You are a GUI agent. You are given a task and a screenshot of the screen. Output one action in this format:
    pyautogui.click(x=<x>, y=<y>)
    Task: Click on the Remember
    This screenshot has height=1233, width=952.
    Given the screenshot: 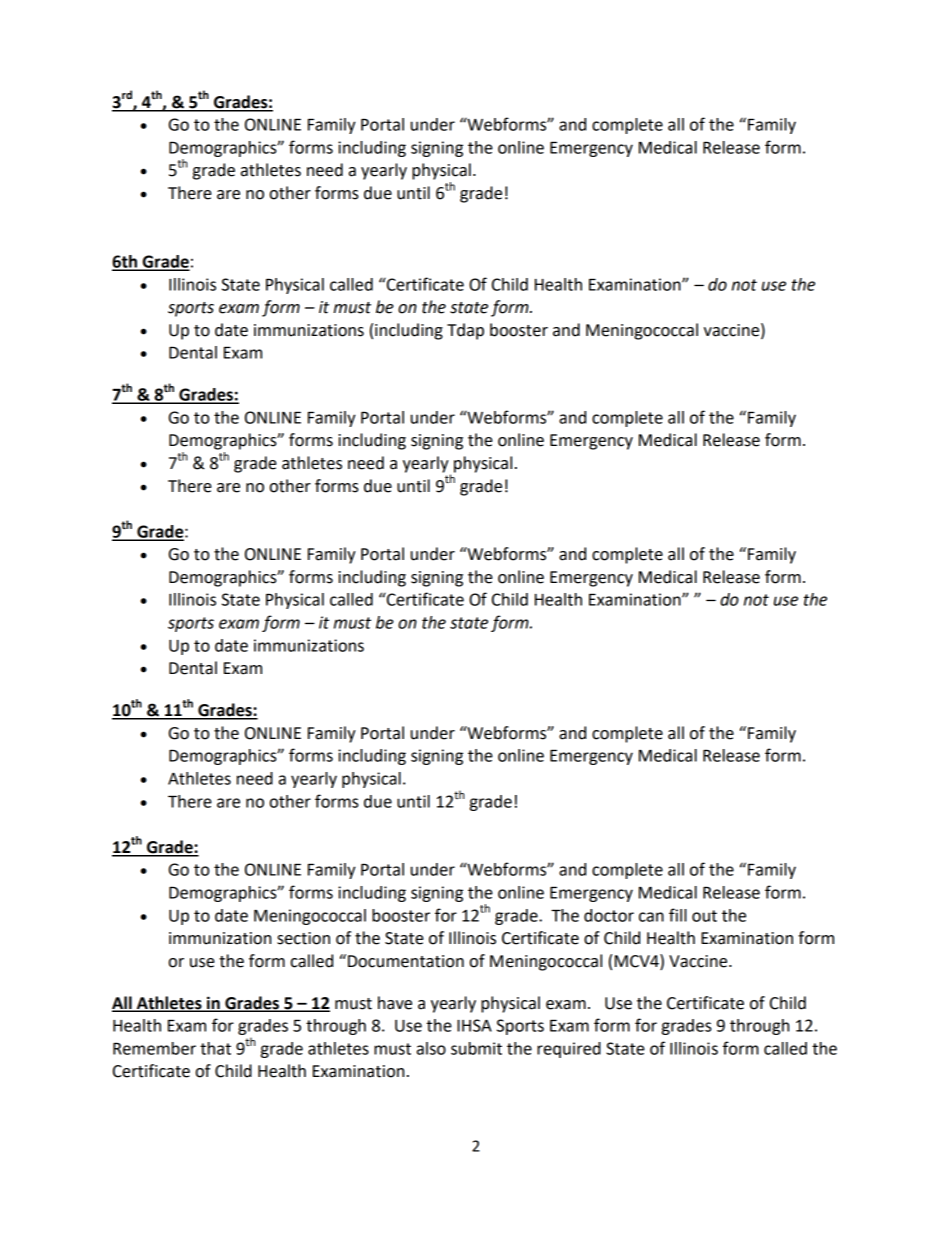 What is the action you would take?
    pyautogui.click(x=154, y=1048)
